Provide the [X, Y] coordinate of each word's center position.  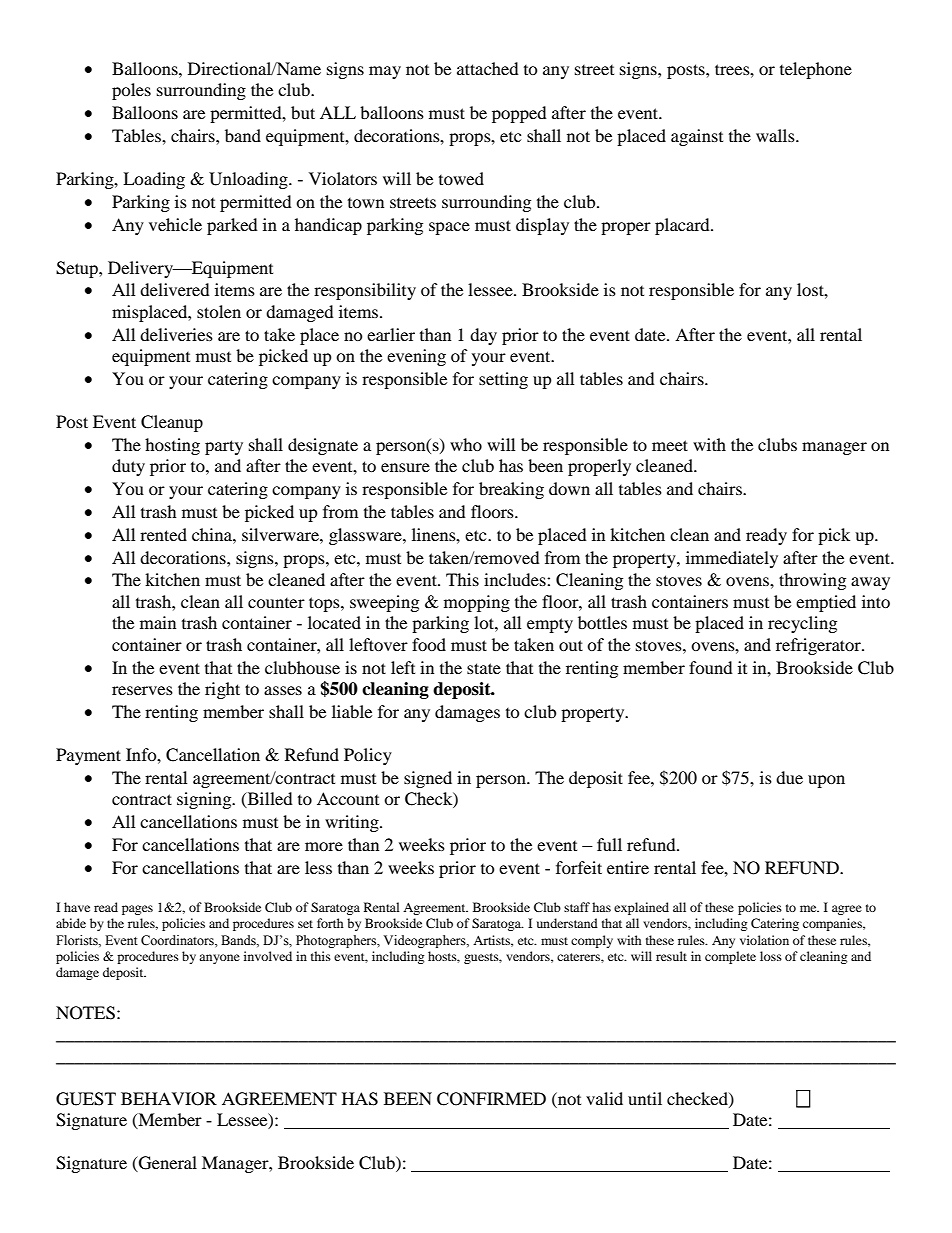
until [645, 1098]
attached [488, 68]
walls [776, 135]
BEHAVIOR [169, 1099]
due [789, 777]
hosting [172, 446]
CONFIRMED [491, 1099]
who [466, 444]
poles [131, 91]
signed [428, 779]
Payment [88, 756]
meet [670, 445]
